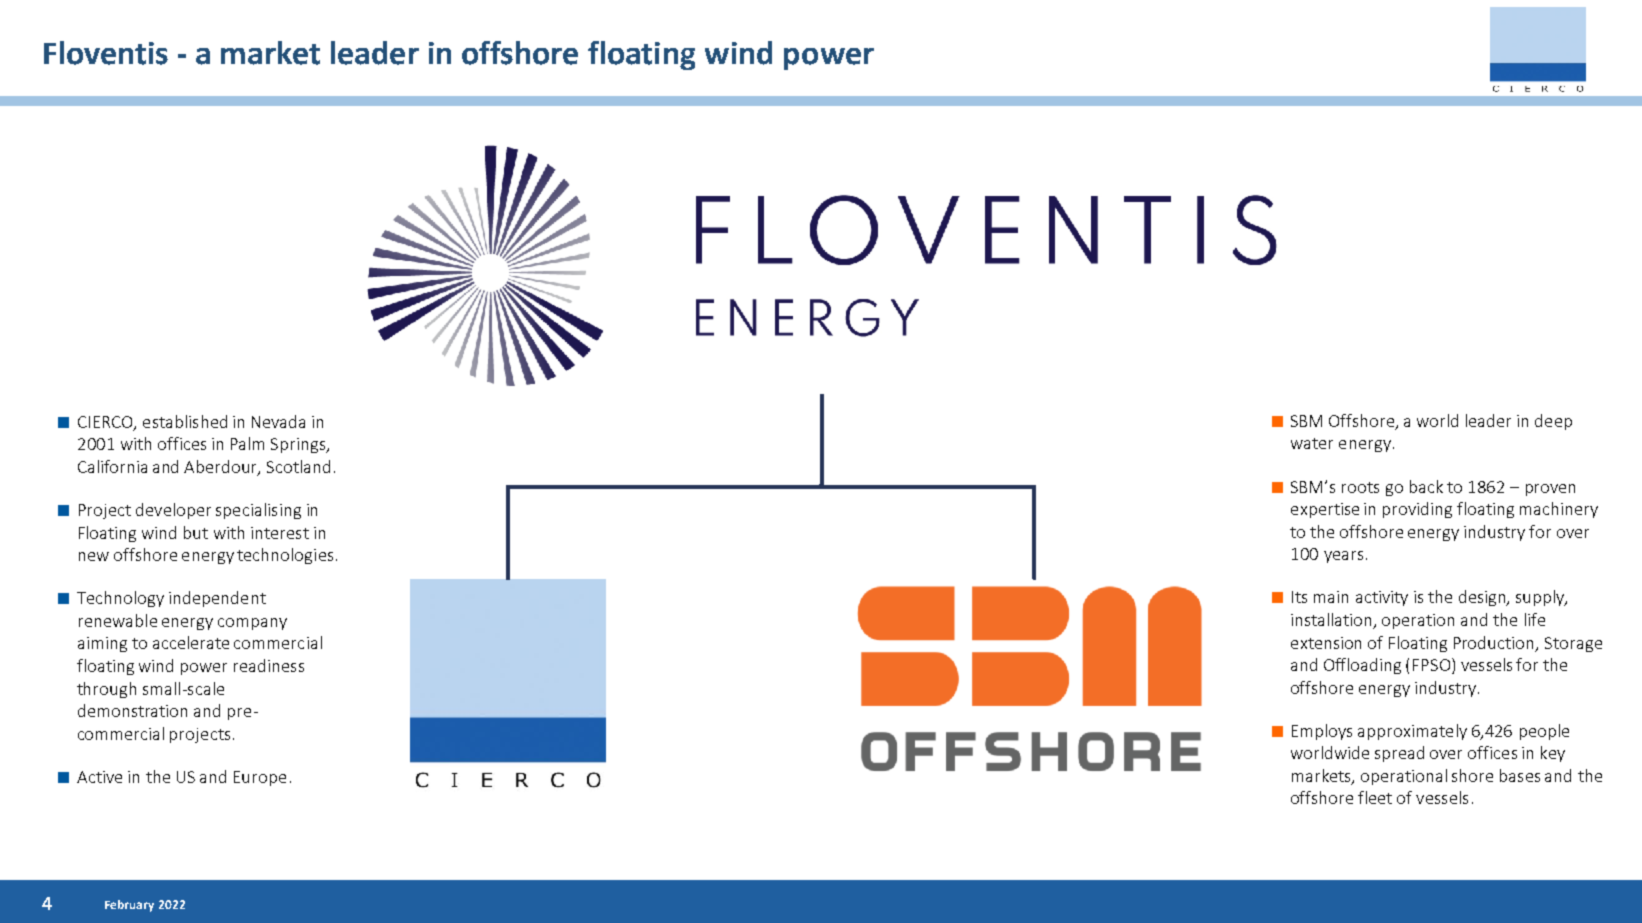 The width and height of the screenshot is (1642, 923). What do you see at coordinates (1312, 443) in the screenshot?
I see `water` at bounding box center [1312, 443].
